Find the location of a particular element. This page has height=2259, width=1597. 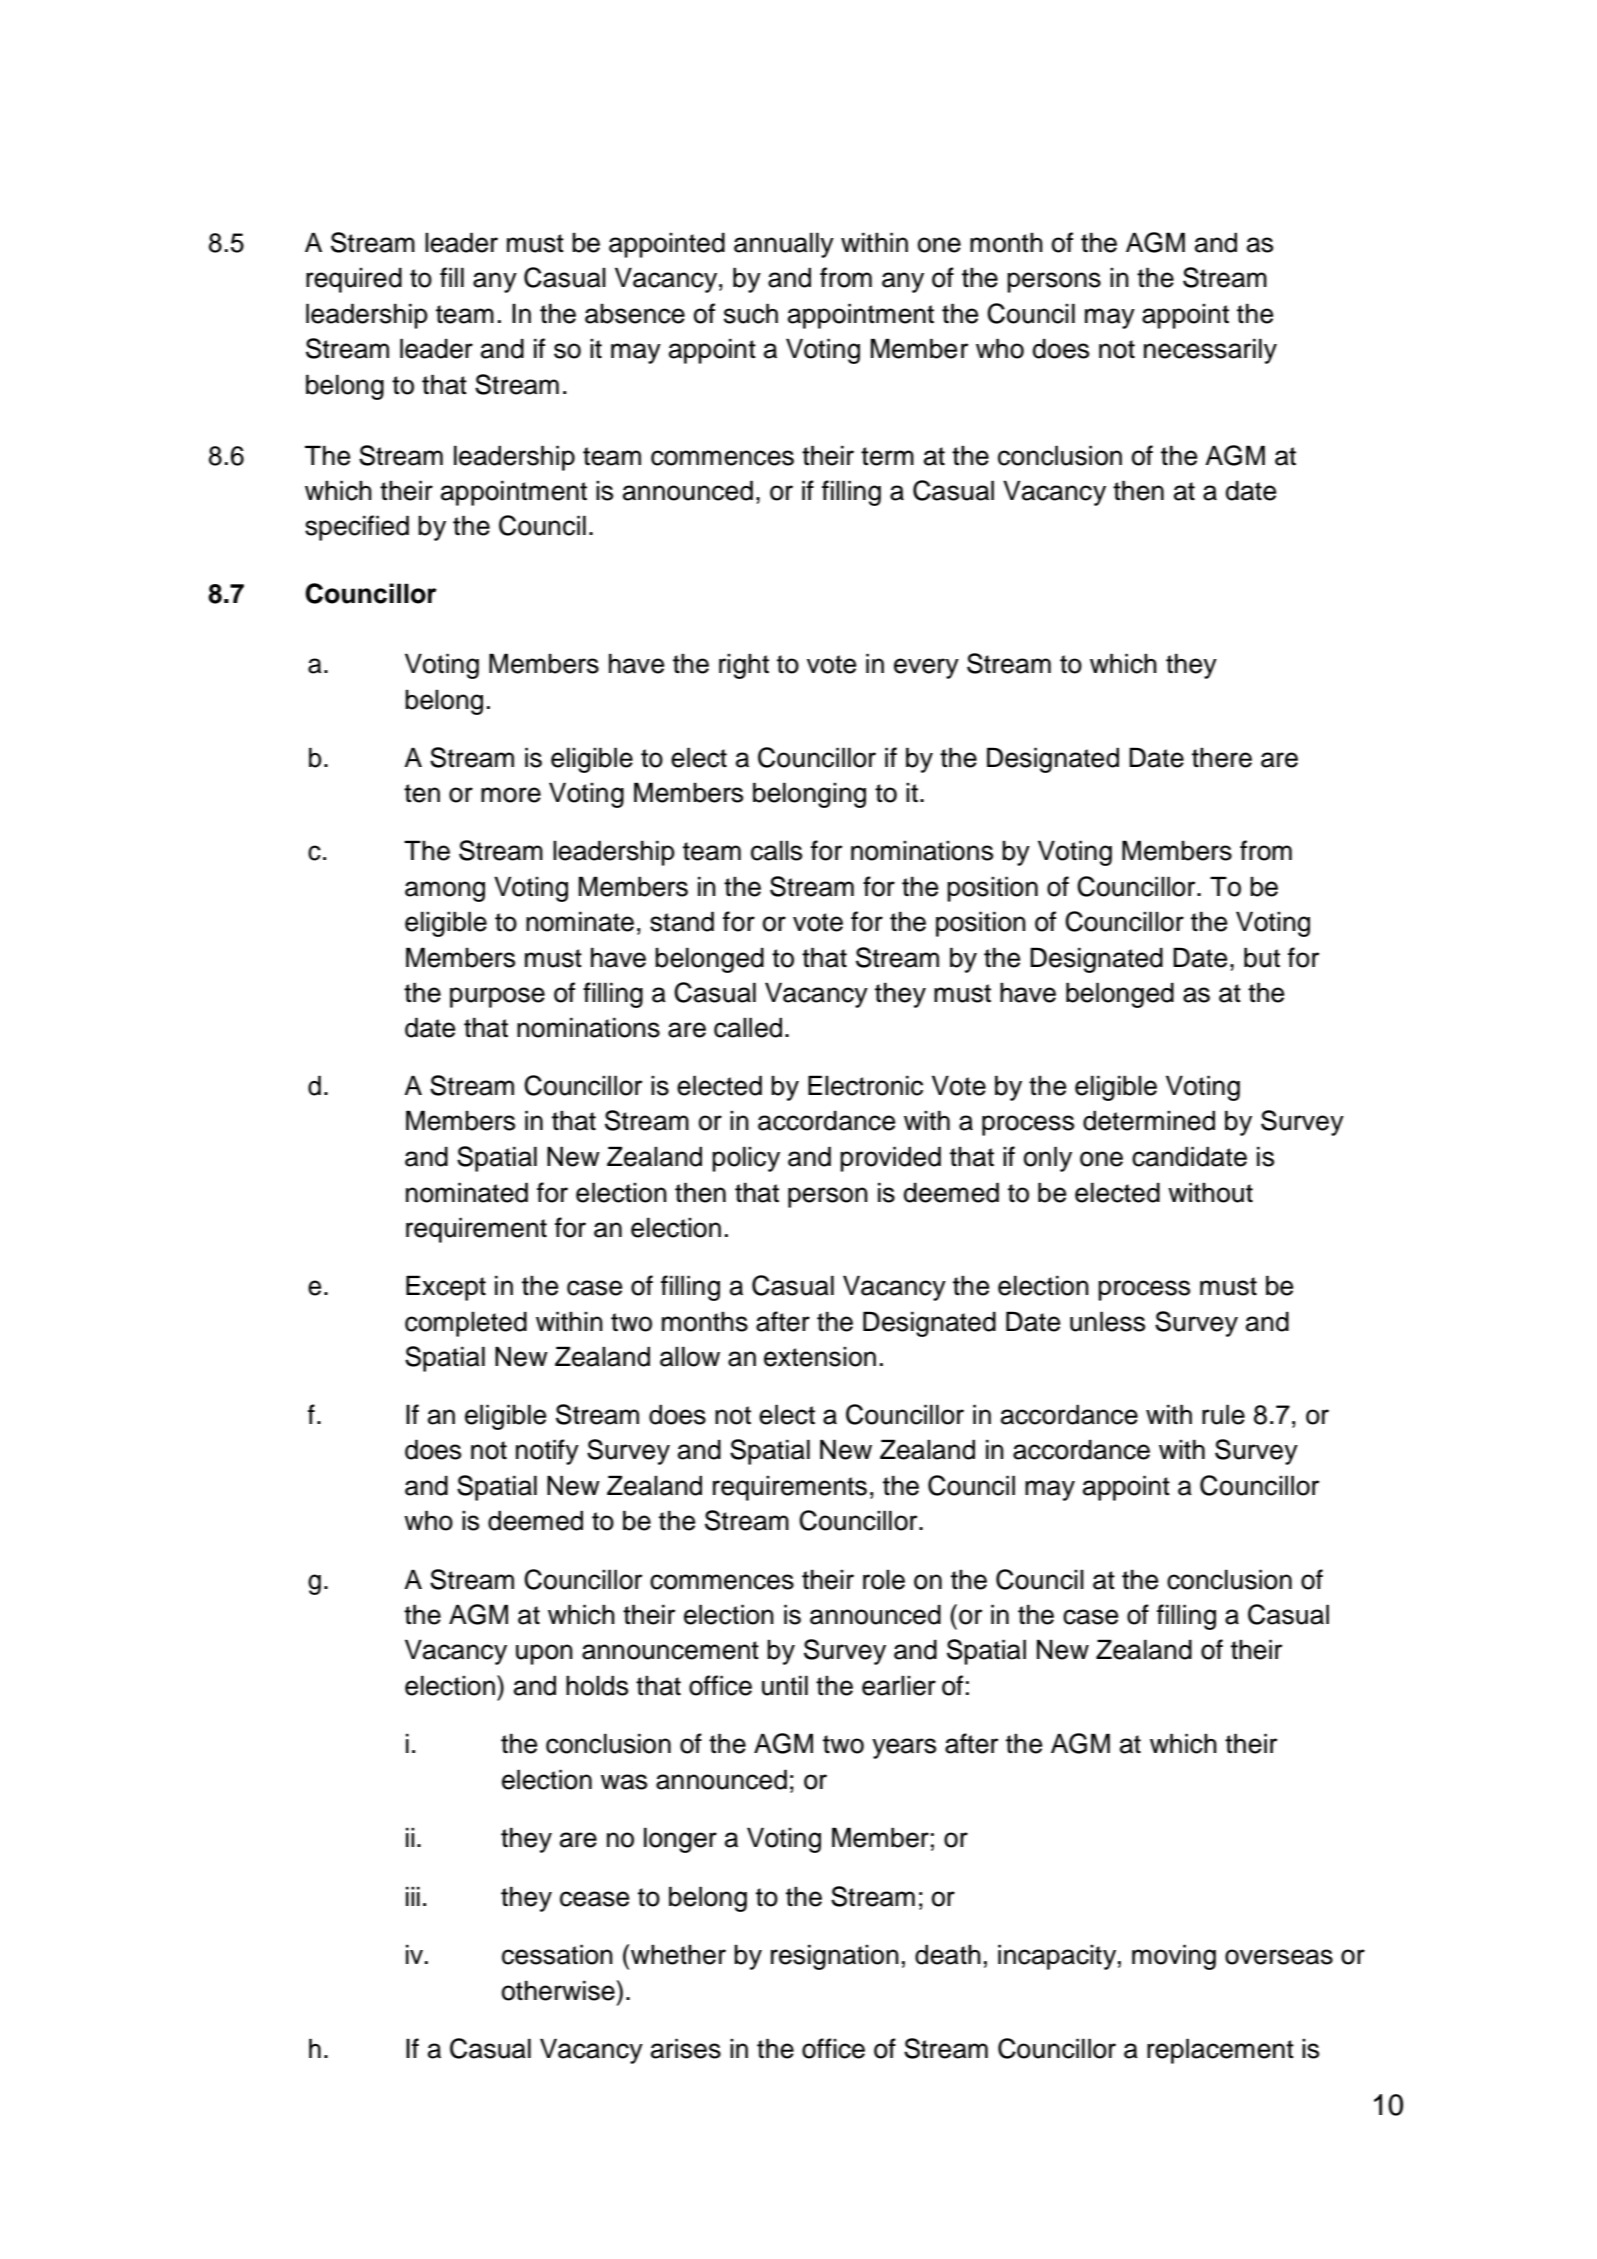

necessarily is located at coordinates (1210, 351).
